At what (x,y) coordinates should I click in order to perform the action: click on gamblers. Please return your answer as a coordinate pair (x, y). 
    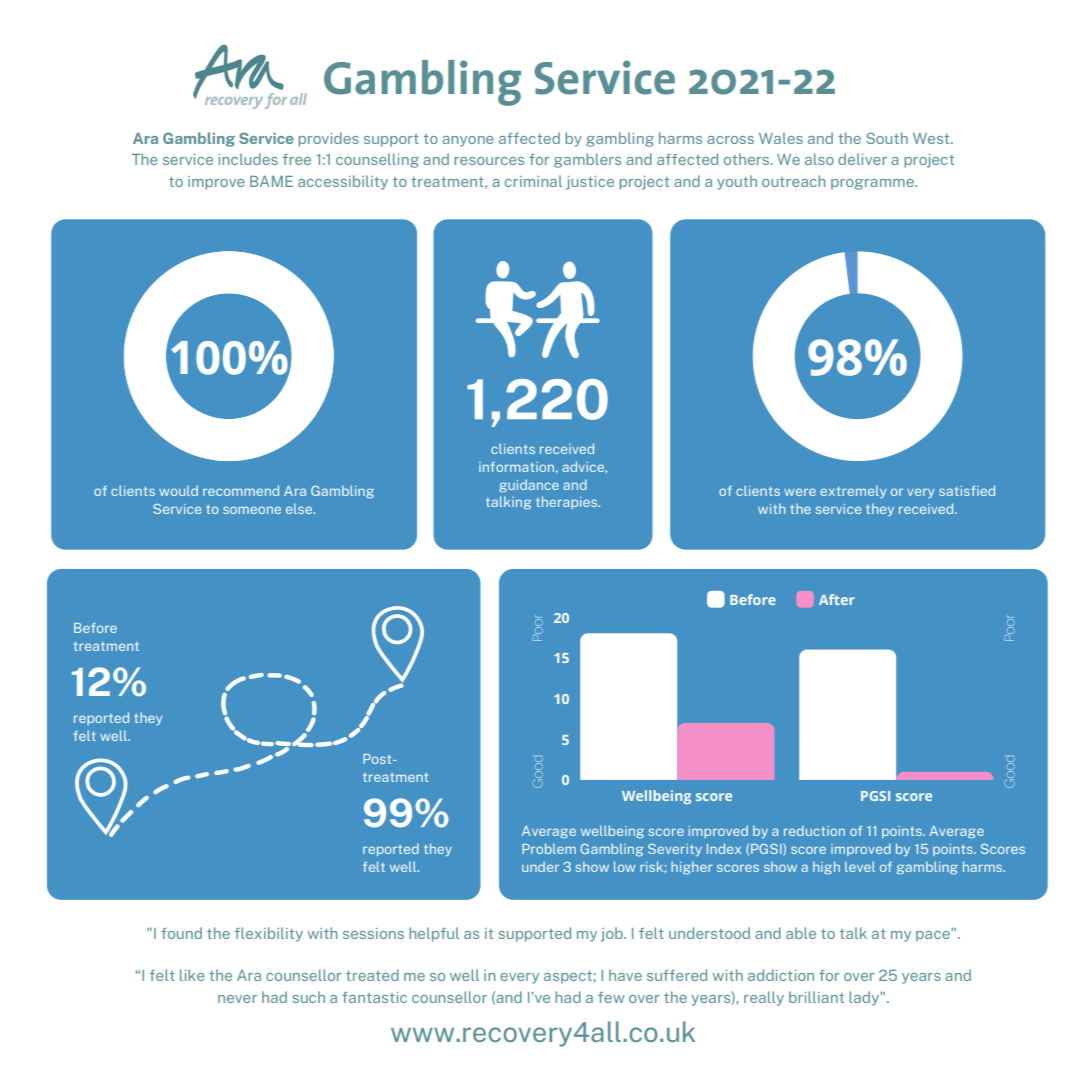
    Looking at the image, I should click on (587, 160).
